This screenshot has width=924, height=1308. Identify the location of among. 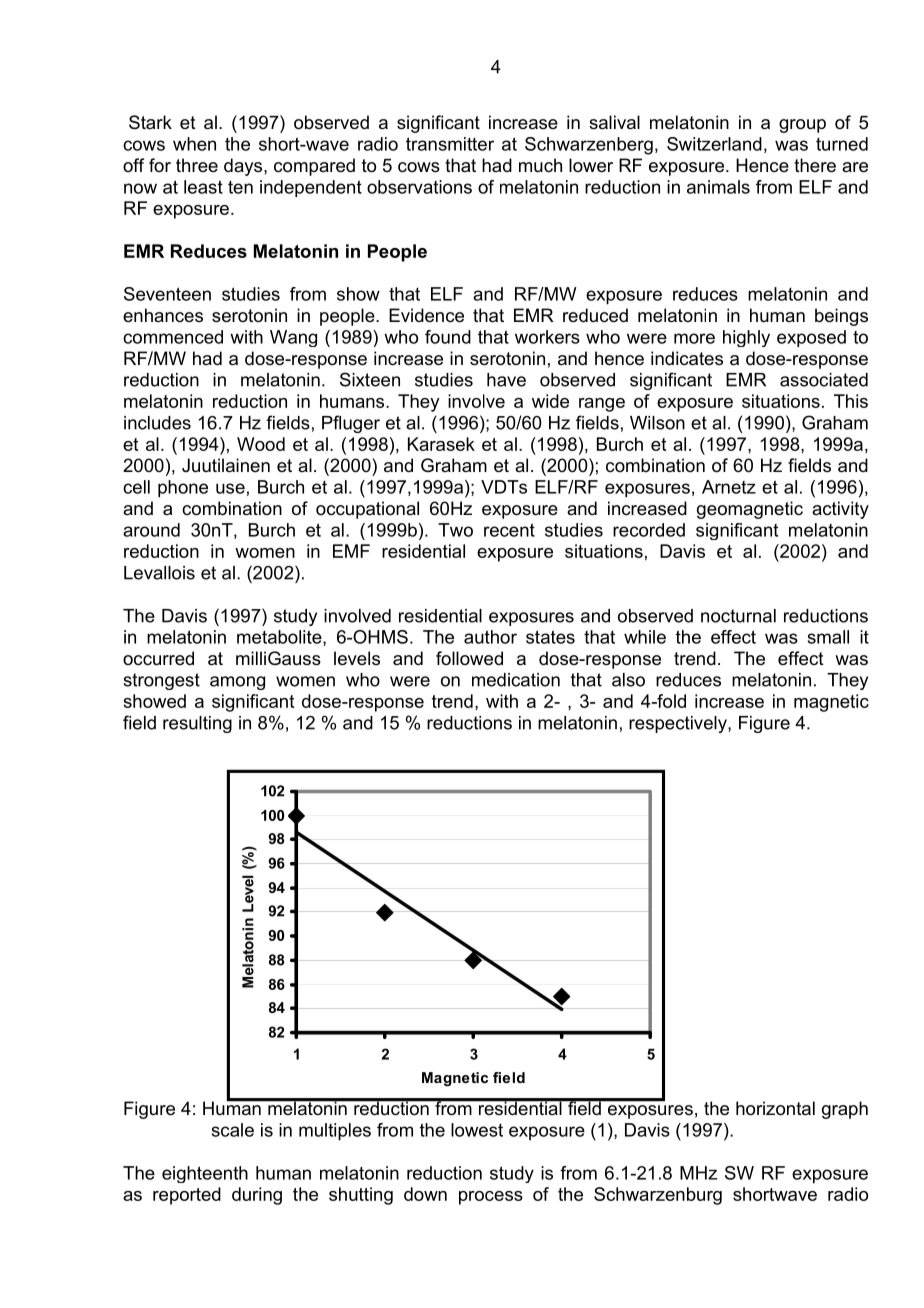
(237, 683).
